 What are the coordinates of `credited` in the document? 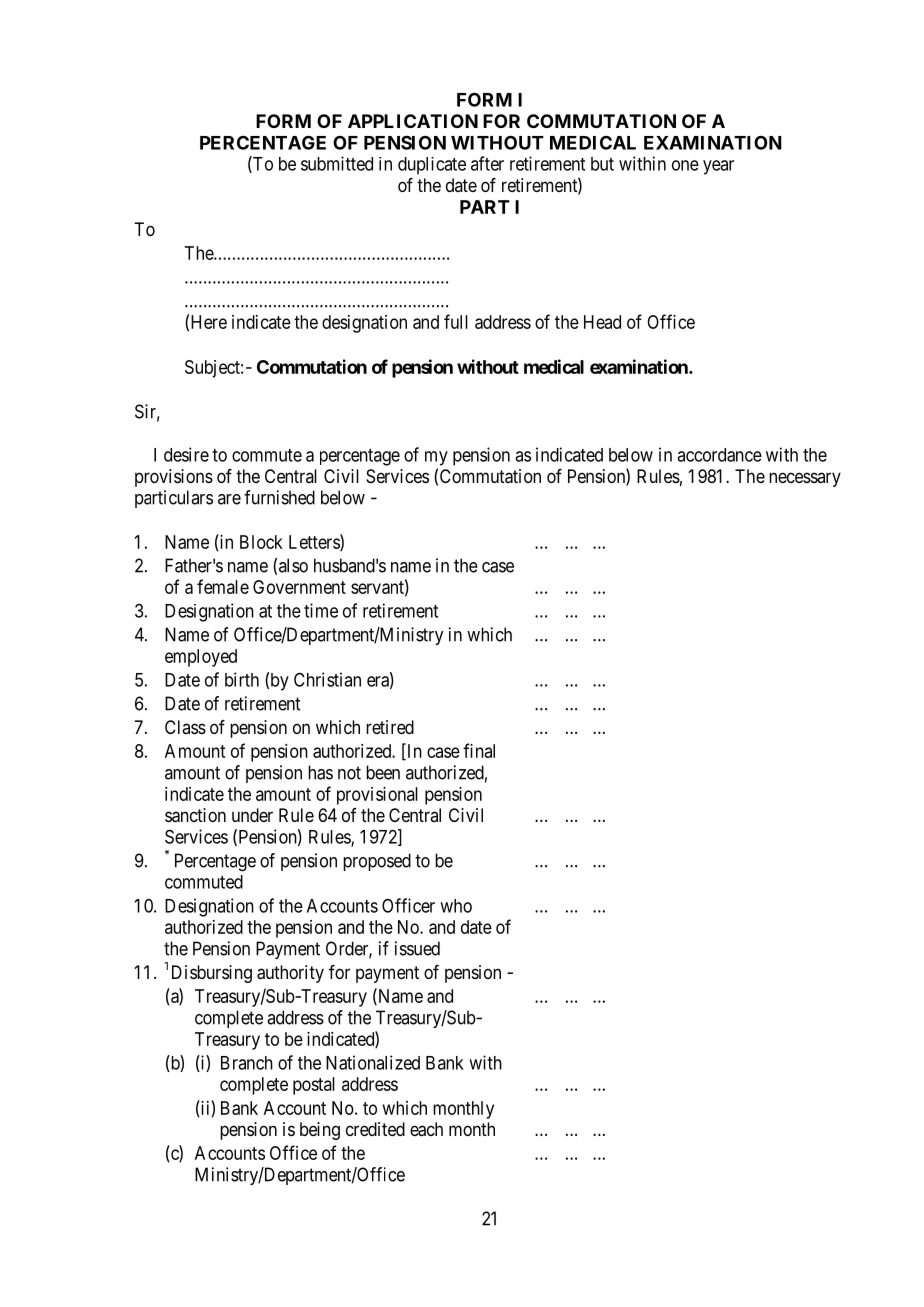 It's located at (375, 1129).
